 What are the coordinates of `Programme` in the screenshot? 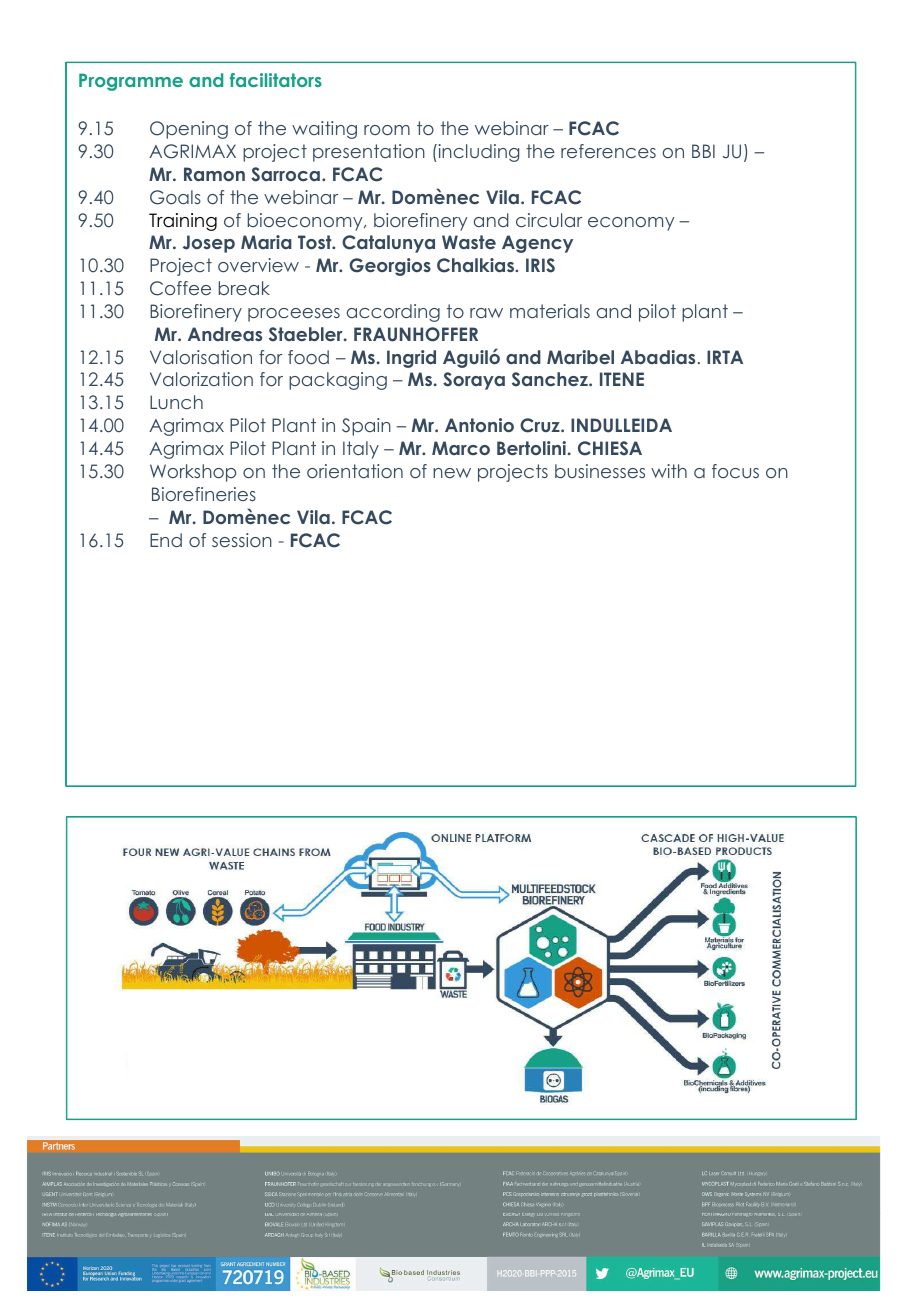 It's located at (131, 82).
